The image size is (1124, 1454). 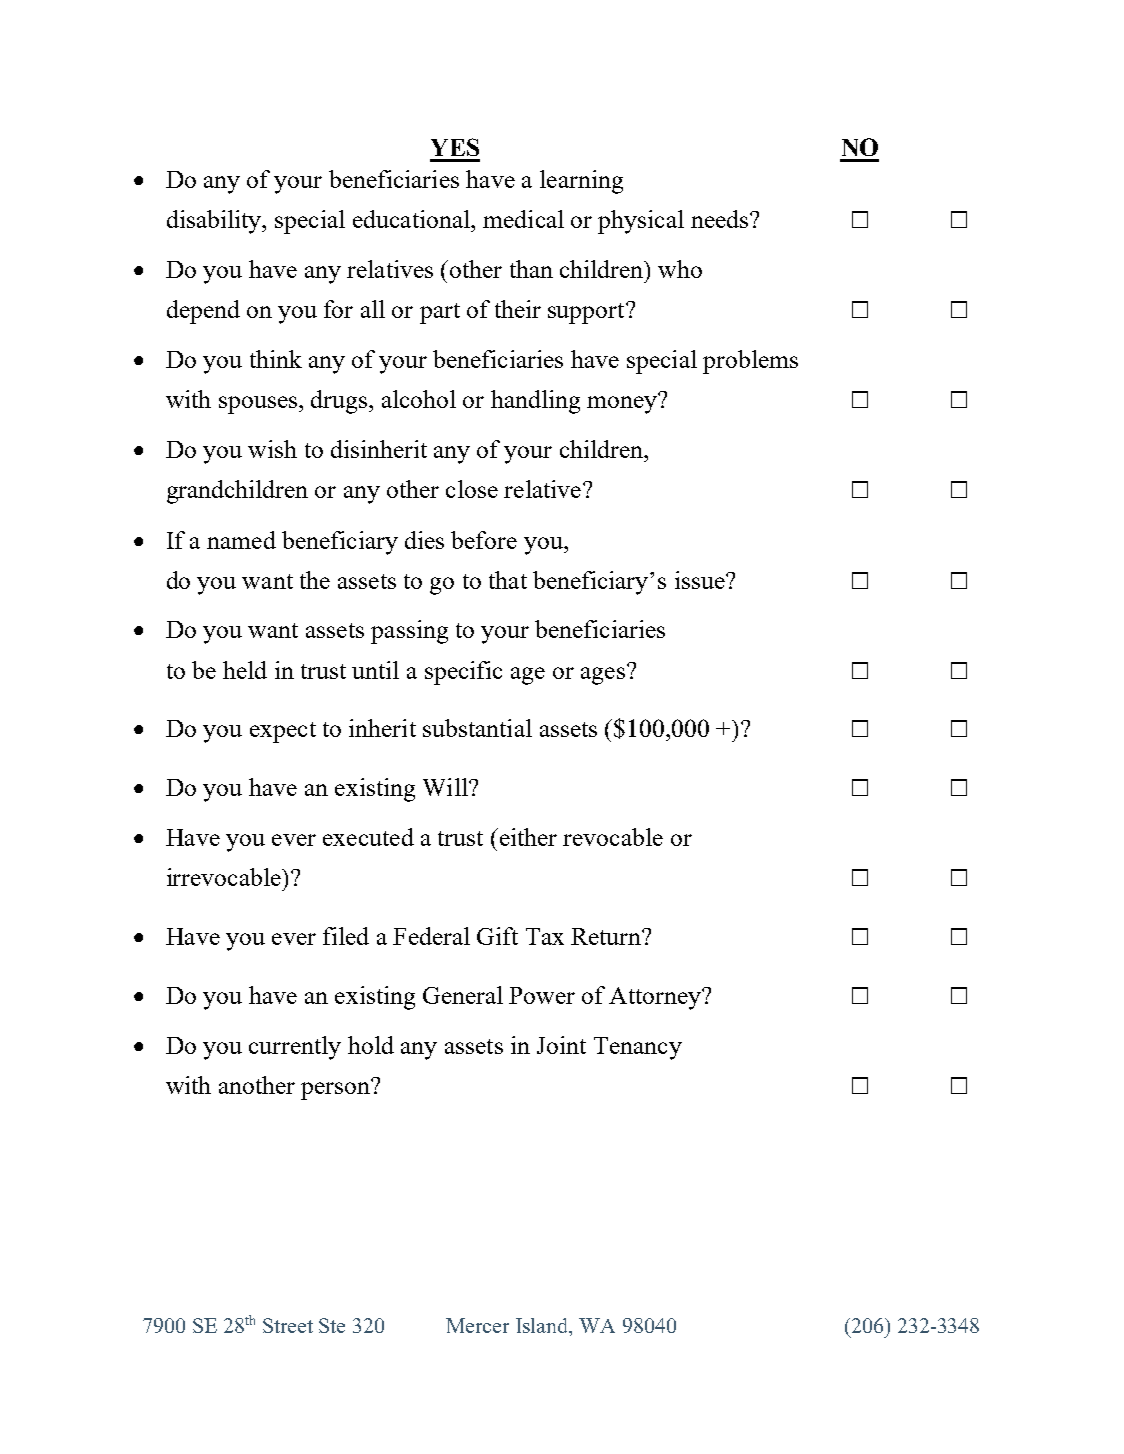 I want to click on Mercer, so click(x=477, y=1325).
